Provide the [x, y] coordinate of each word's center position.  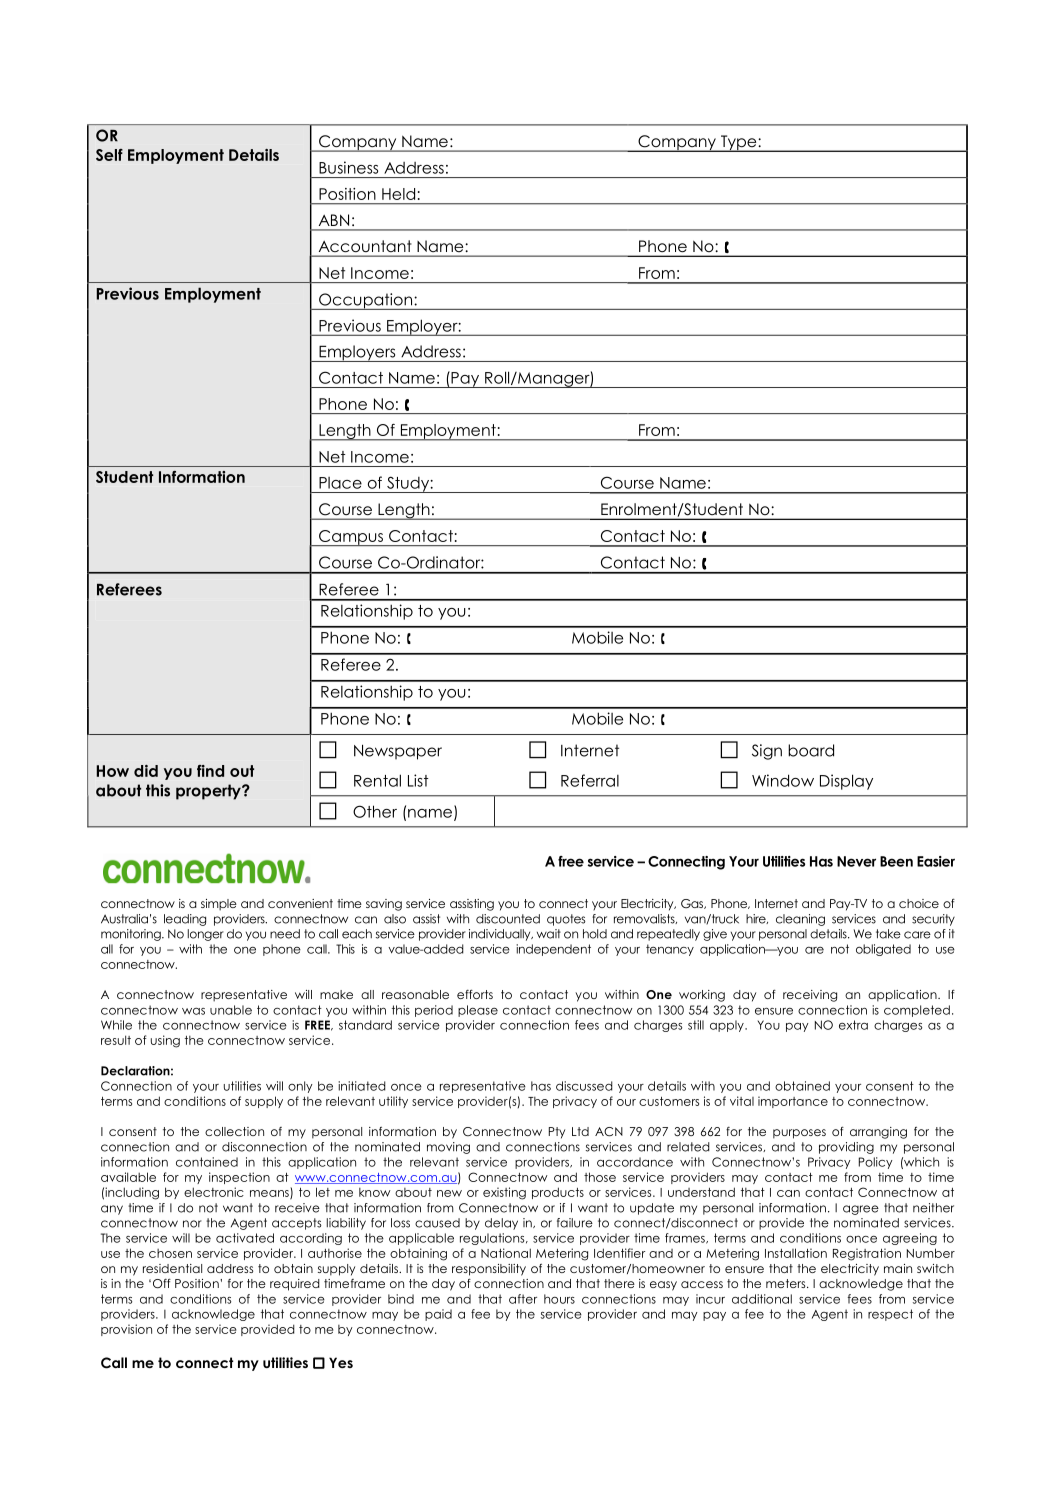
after [523, 1299]
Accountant [365, 246]
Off [162, 1283]
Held [398, 194]
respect [890, 1315]
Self [109, 155]
